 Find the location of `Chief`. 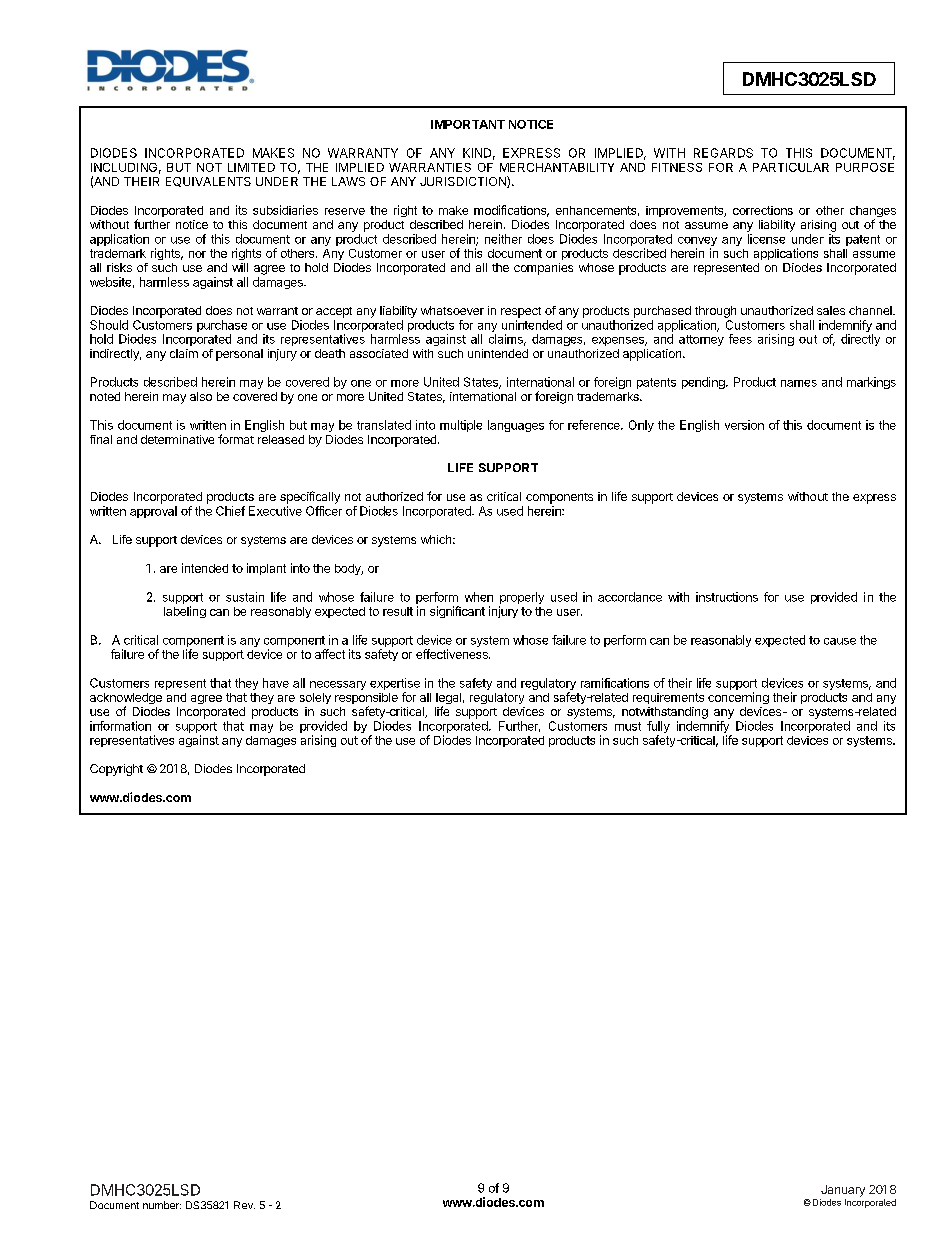

Chief is located at coordinates (230, 511).
